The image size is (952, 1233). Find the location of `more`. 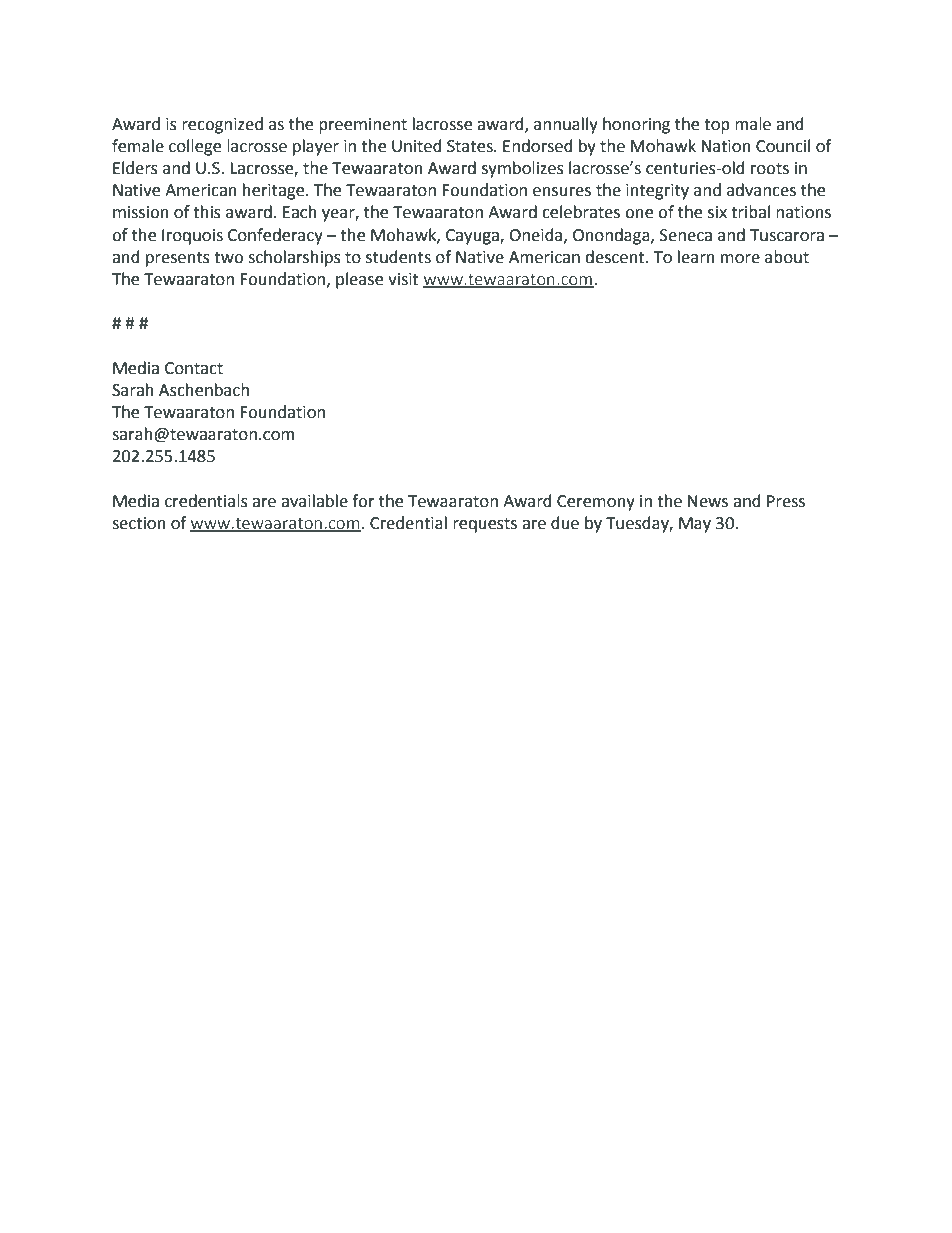

more is located at coordinates (740, 259).
